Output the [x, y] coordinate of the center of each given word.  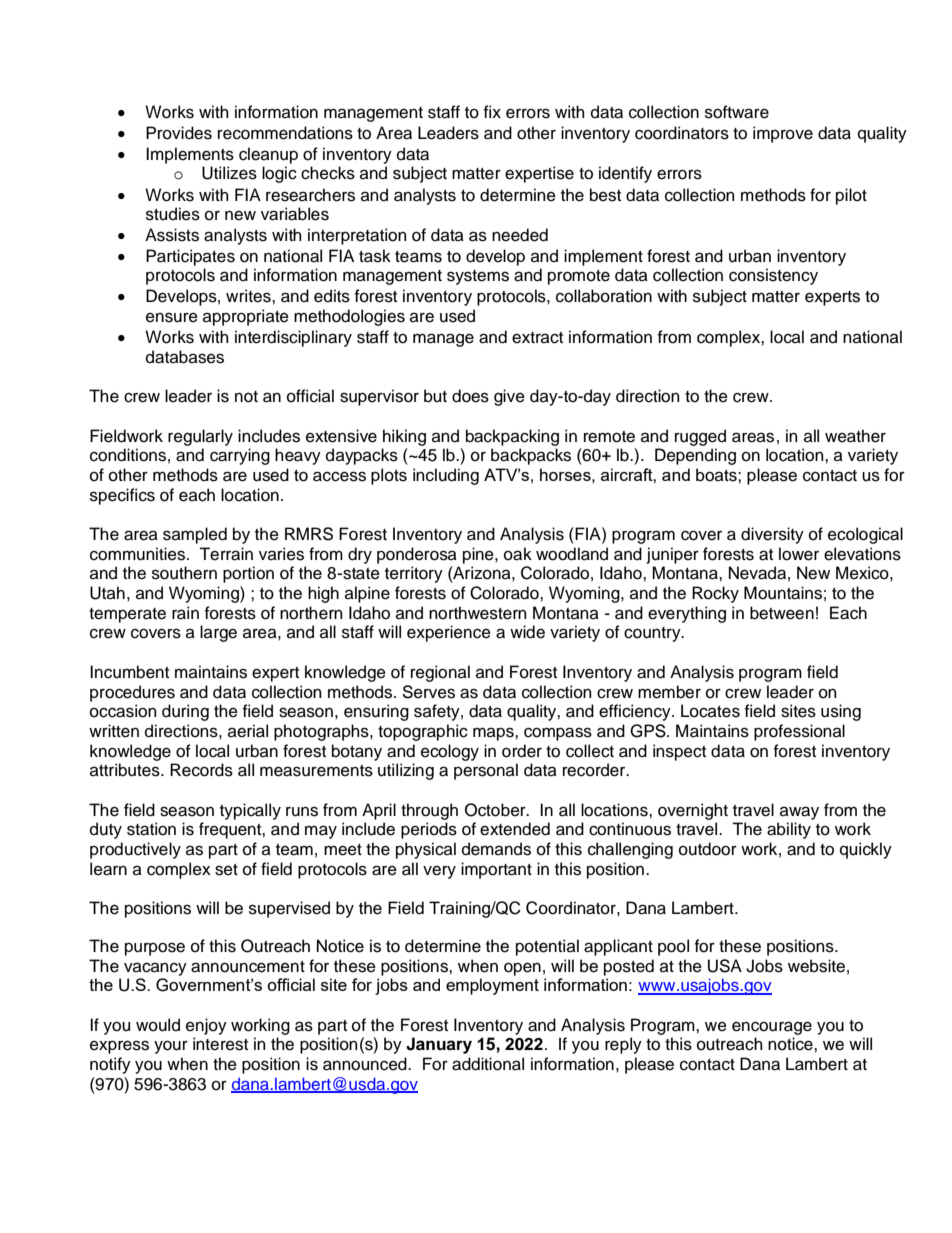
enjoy [206, 1026]
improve [783, 134]
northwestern [478, 613]
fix [492, 111]
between [782, 613]
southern [184, 573]
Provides [179, 133]
